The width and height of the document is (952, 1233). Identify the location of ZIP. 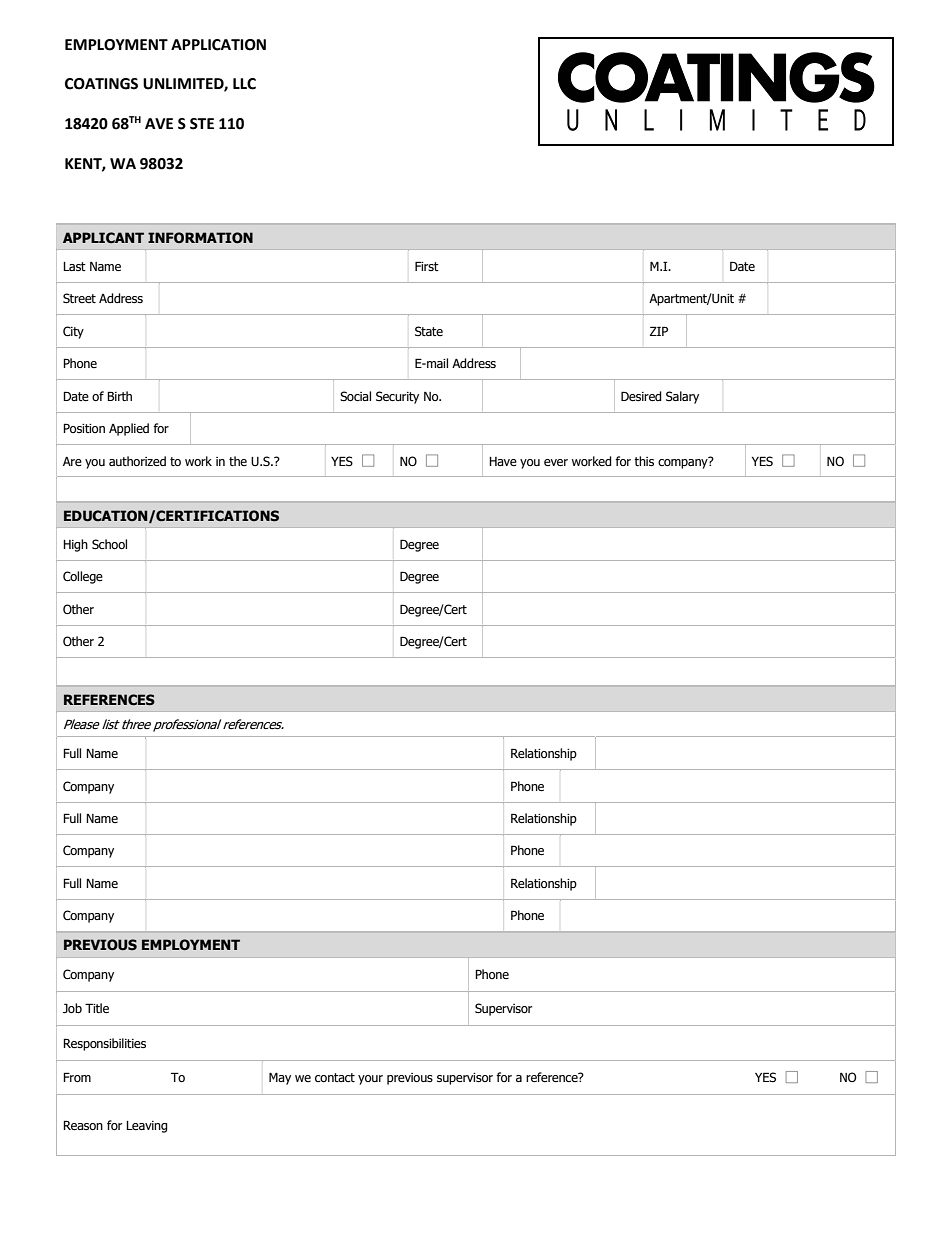
(659, 331).
